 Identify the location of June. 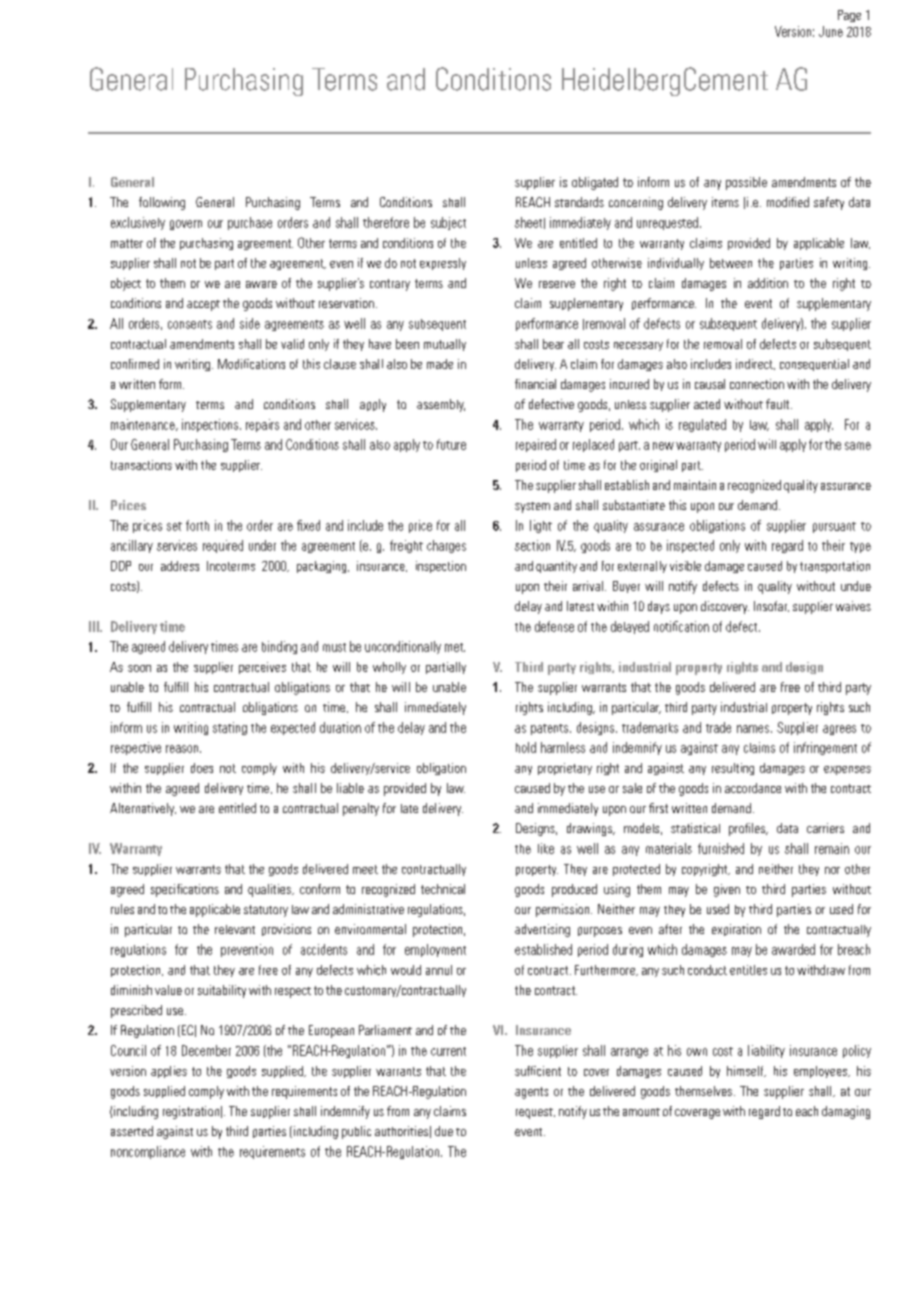
(831, 31).
